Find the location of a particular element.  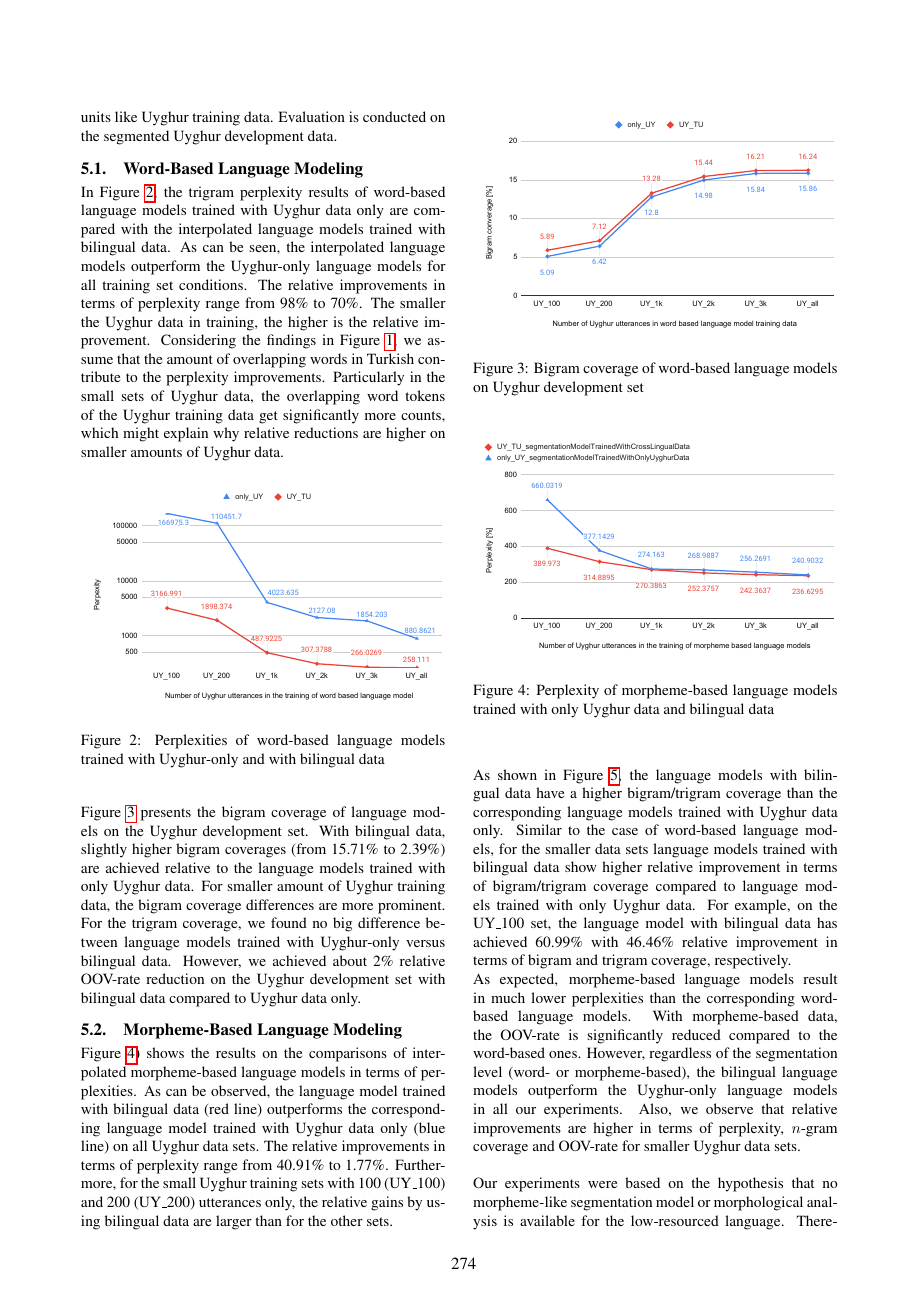

conducted is located at coordinates (394, 116).
